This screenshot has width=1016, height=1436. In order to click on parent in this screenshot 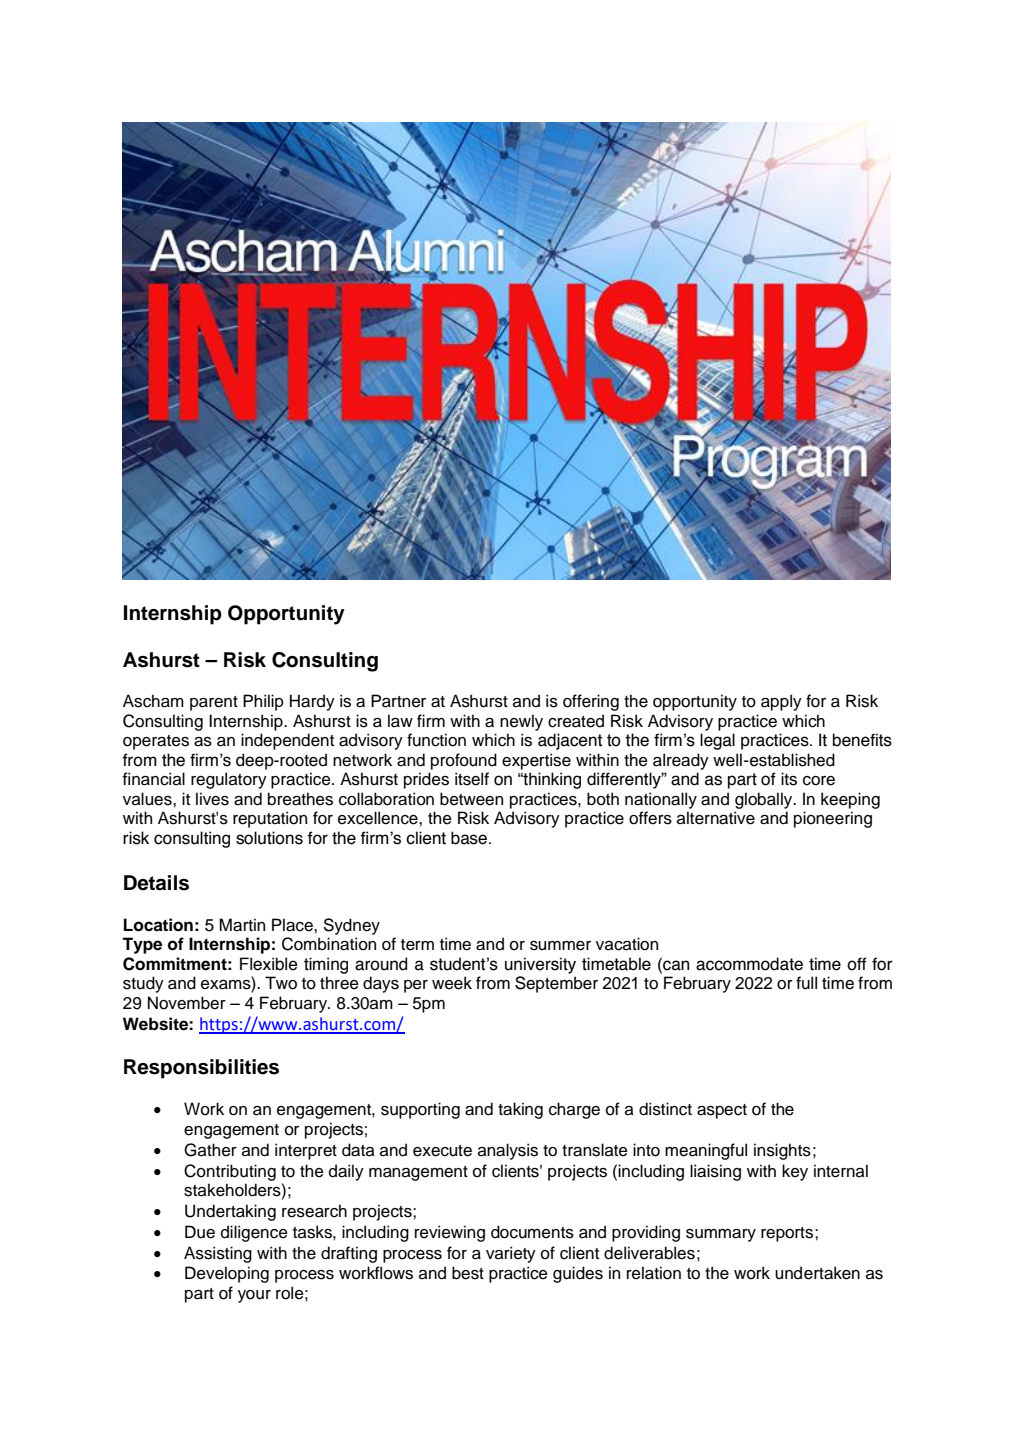, I will do `click(214, 703)`.
